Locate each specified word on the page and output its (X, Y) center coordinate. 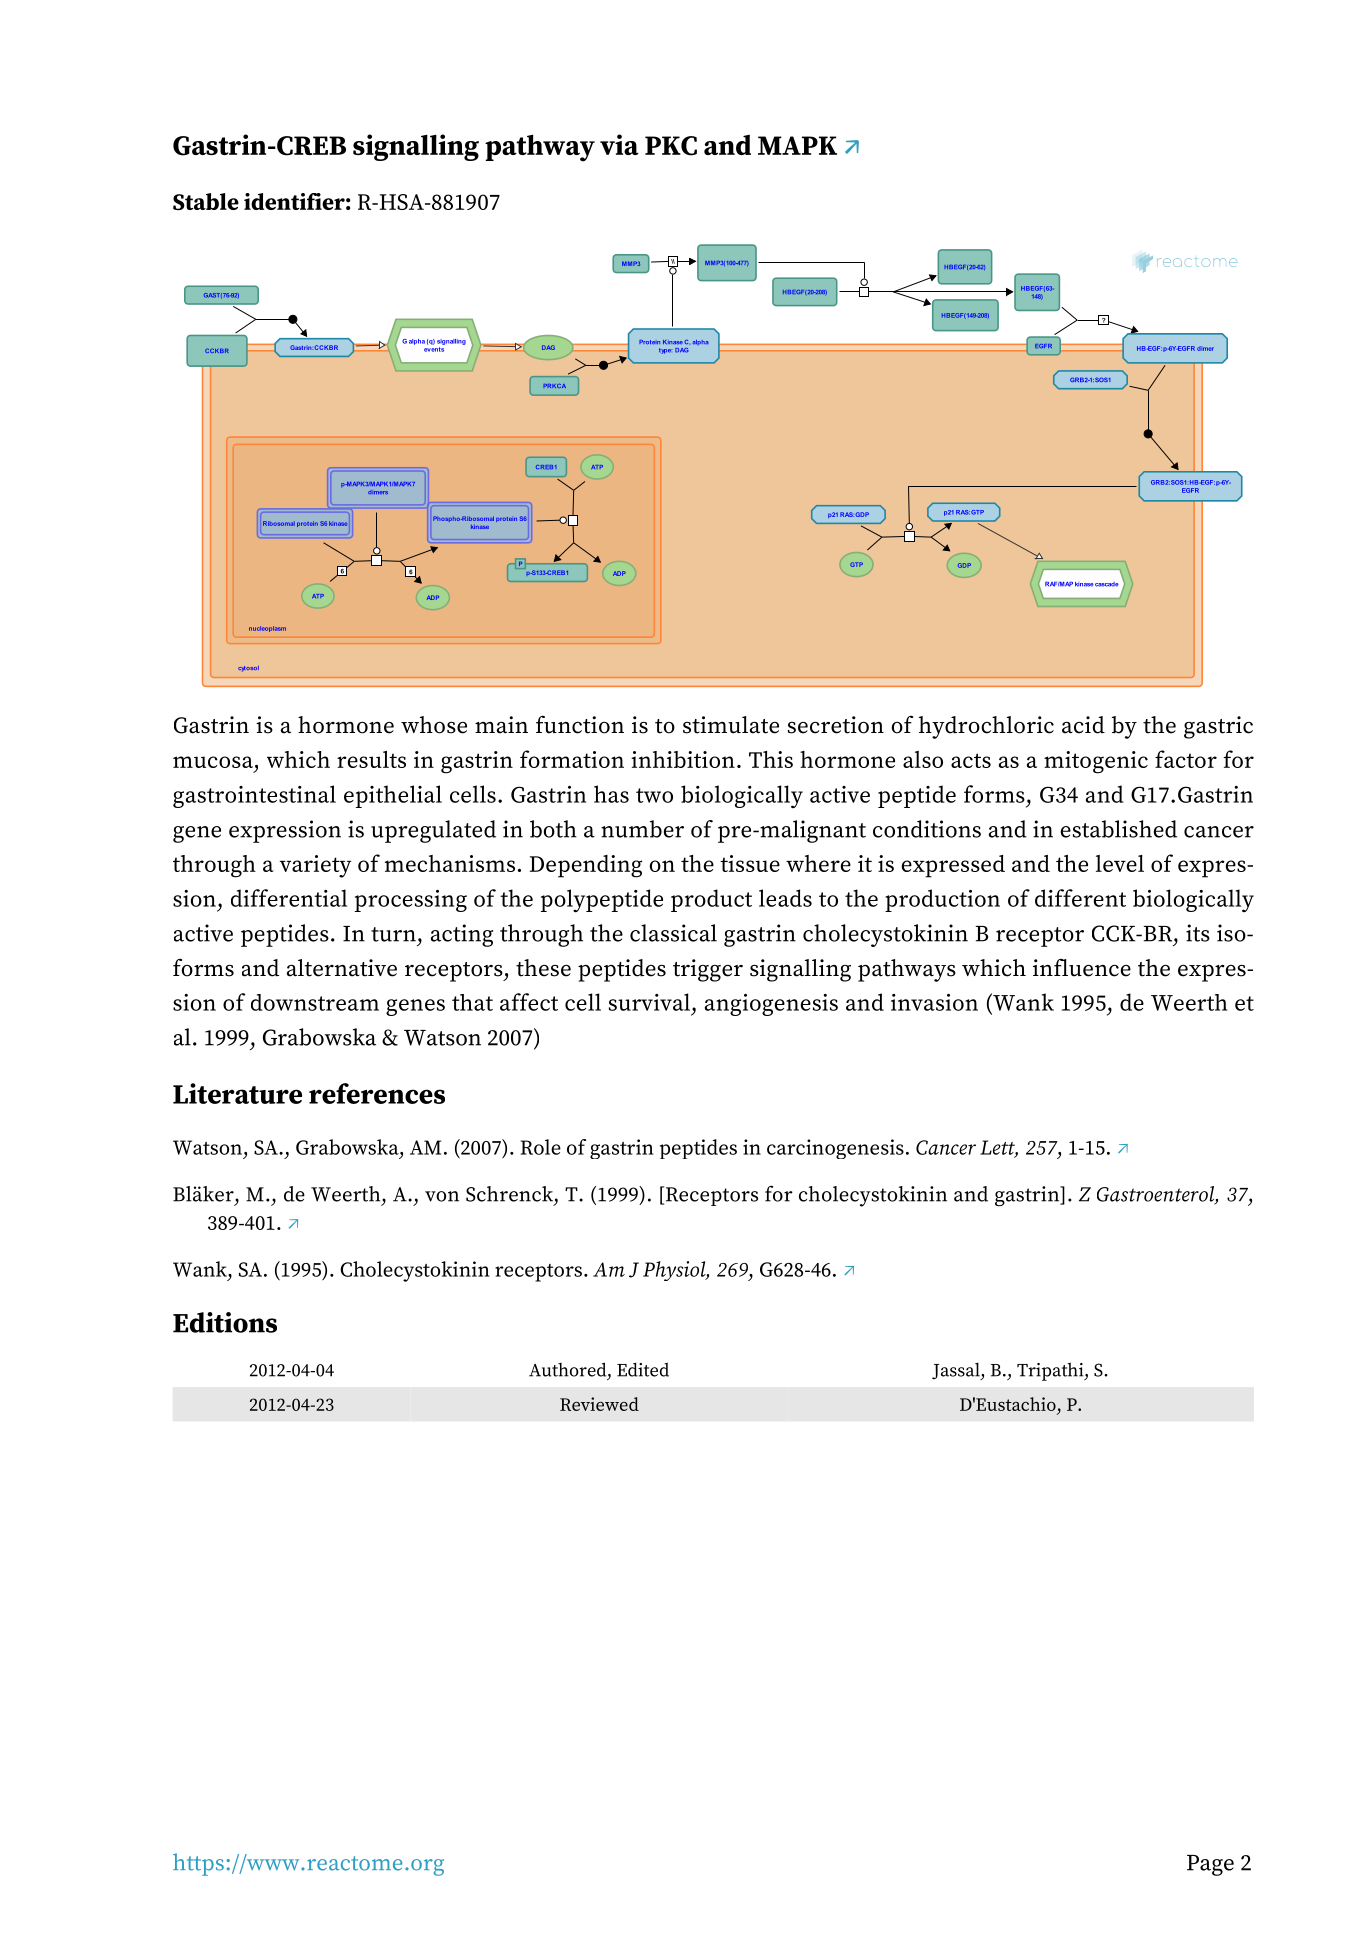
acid (1083, 725)
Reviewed (599, 1404)
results (371, 759)
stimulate (731, 725)
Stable (206, 201)
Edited (643, 1369)
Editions (225, 1322)
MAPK (797, 145)
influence (1082, 968)
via (619, 144)
